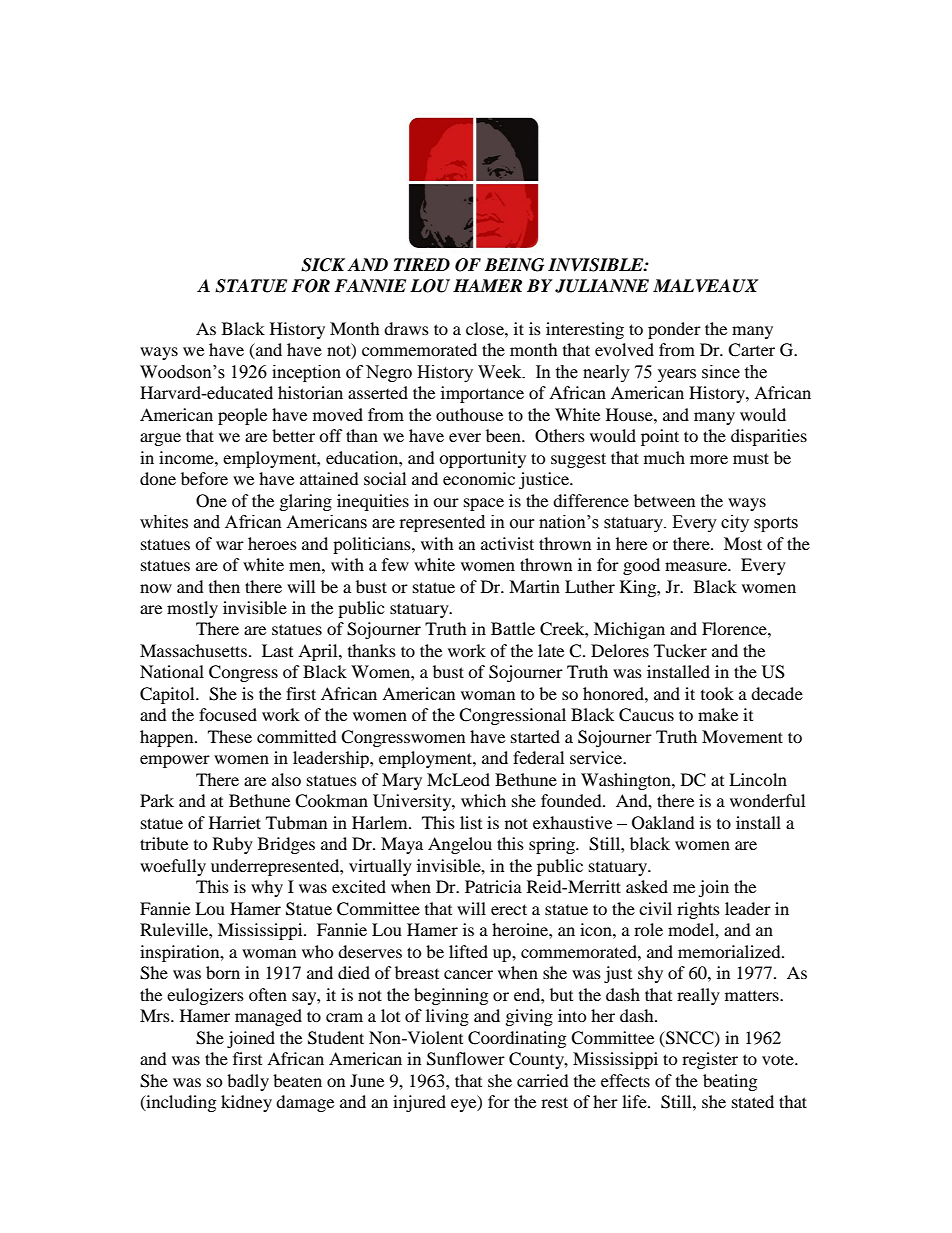 This screenshot has height=1233, width=952. I want to click on ponder, so click(674, 330).
